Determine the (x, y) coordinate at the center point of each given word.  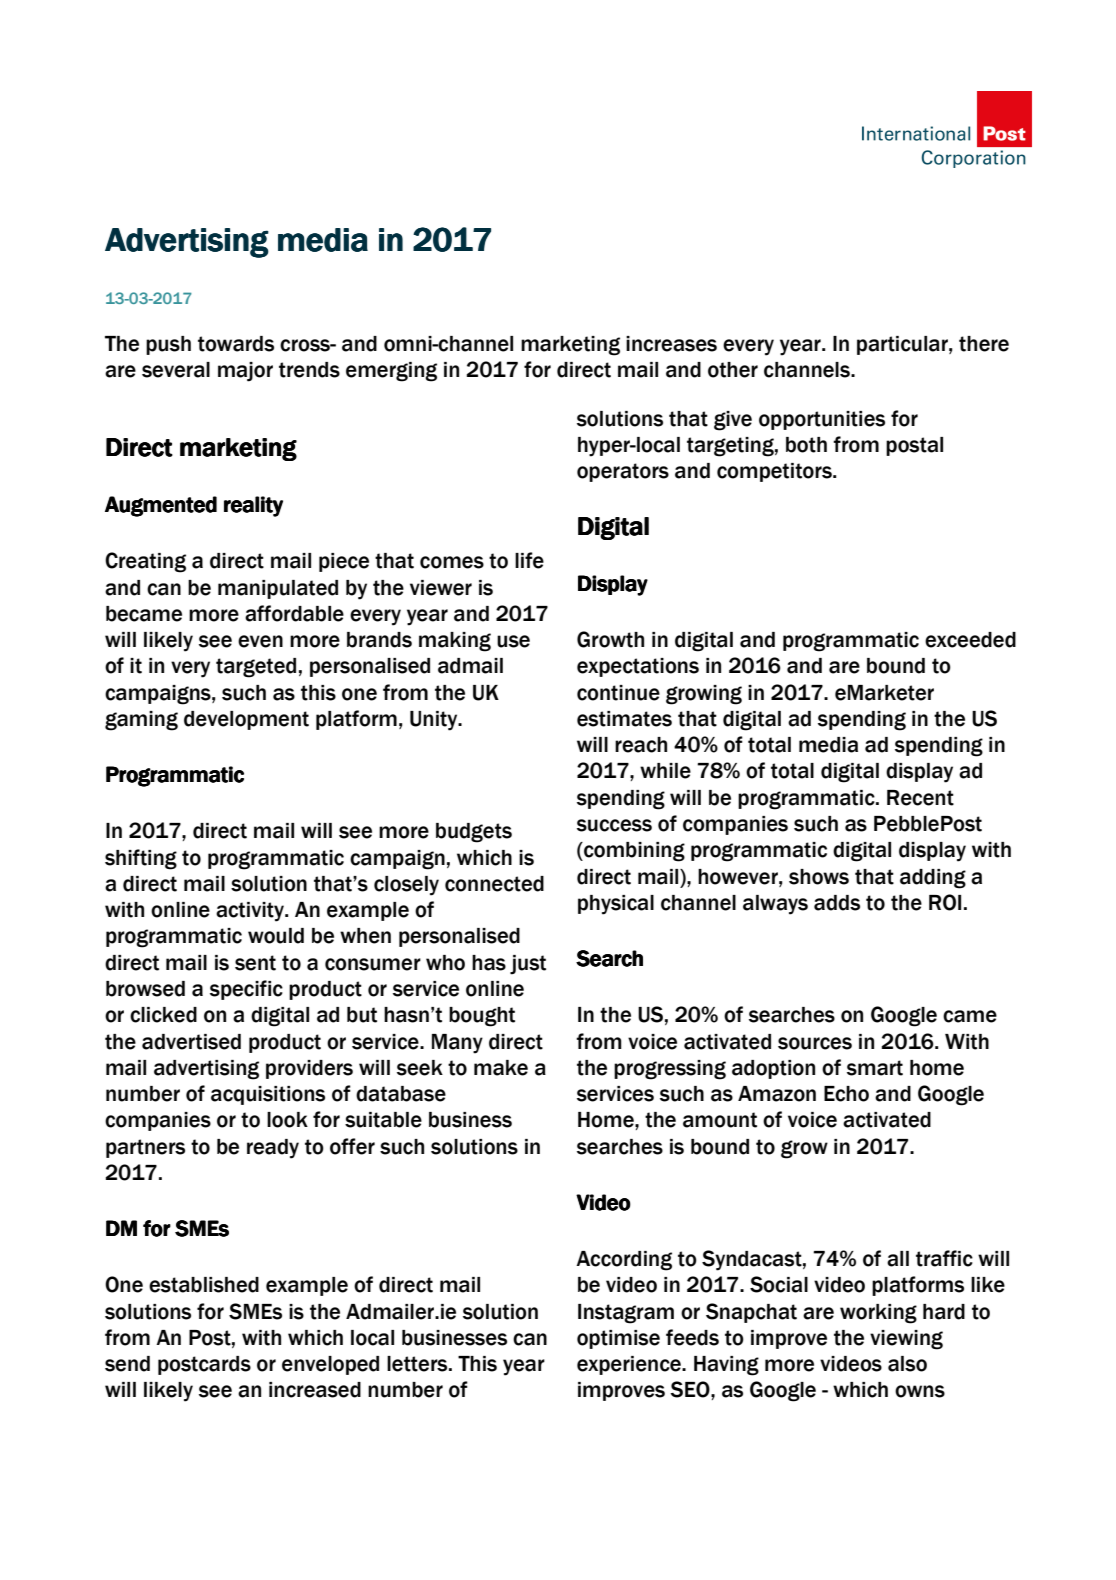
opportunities (822, 420)
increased (315, 1390)
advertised (191, 1042)
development (246, 720)
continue (618, 693)
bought (482, 1017)
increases (671, 344)
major (245, 372)
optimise (618, 1339)
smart (875, 1068)
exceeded (970, 640)
